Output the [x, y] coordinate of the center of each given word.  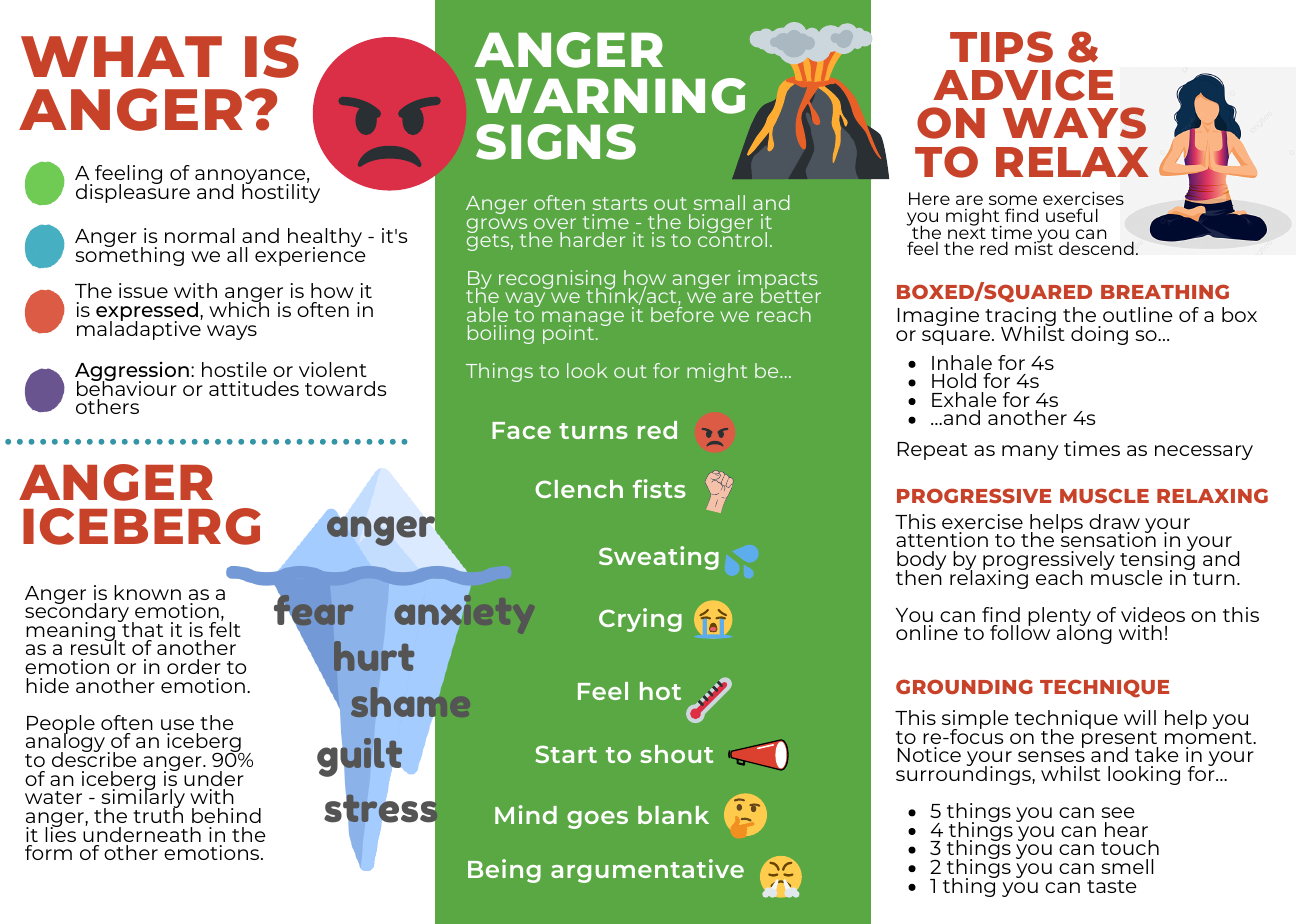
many [1030, 452]
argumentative [647, 871]
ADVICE [1023, 85]
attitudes [254, 388]
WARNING [611, 96]
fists [659, 488]
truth [158, 814]
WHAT [121, 56]
